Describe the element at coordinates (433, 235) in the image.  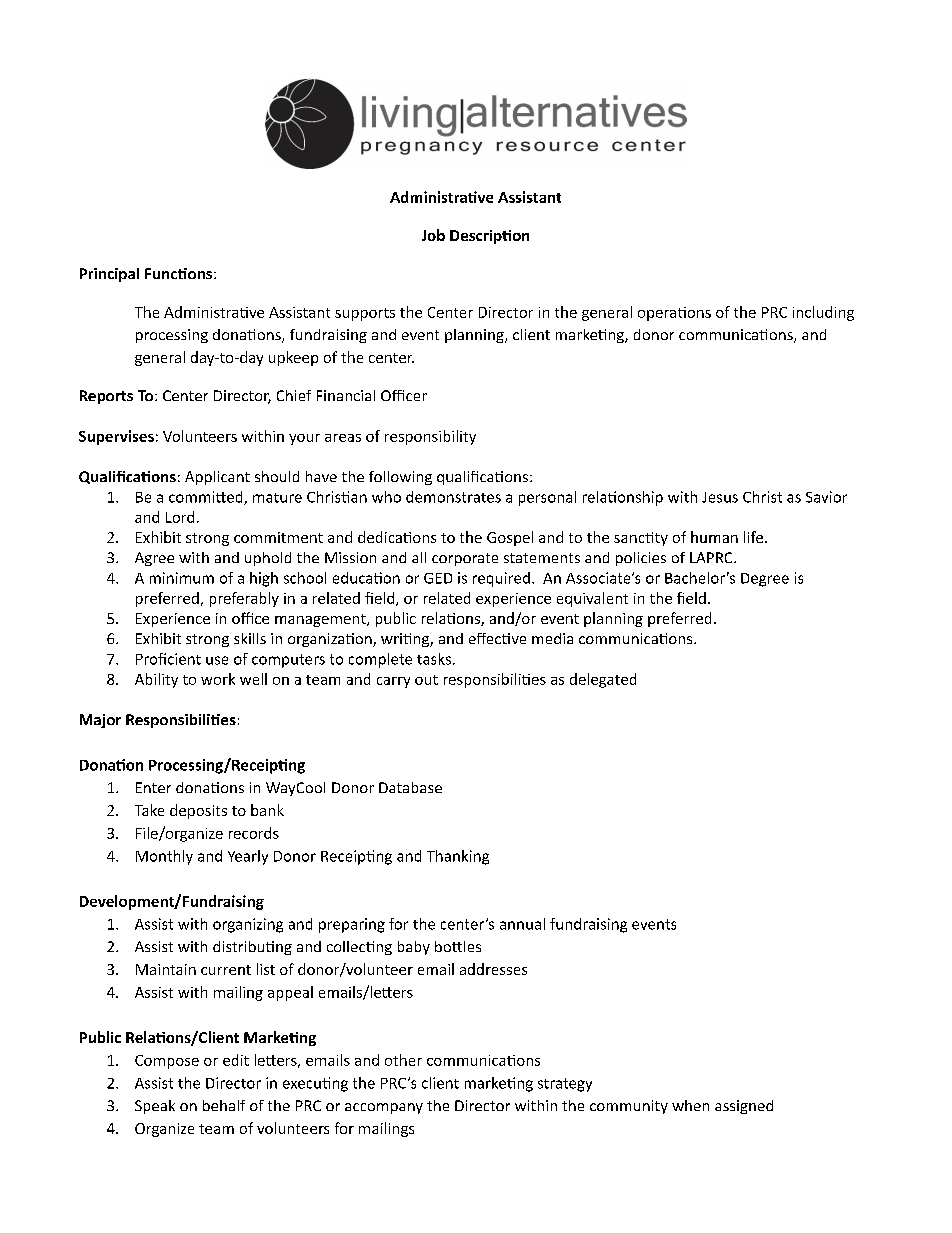
I see `Job` at that location.
